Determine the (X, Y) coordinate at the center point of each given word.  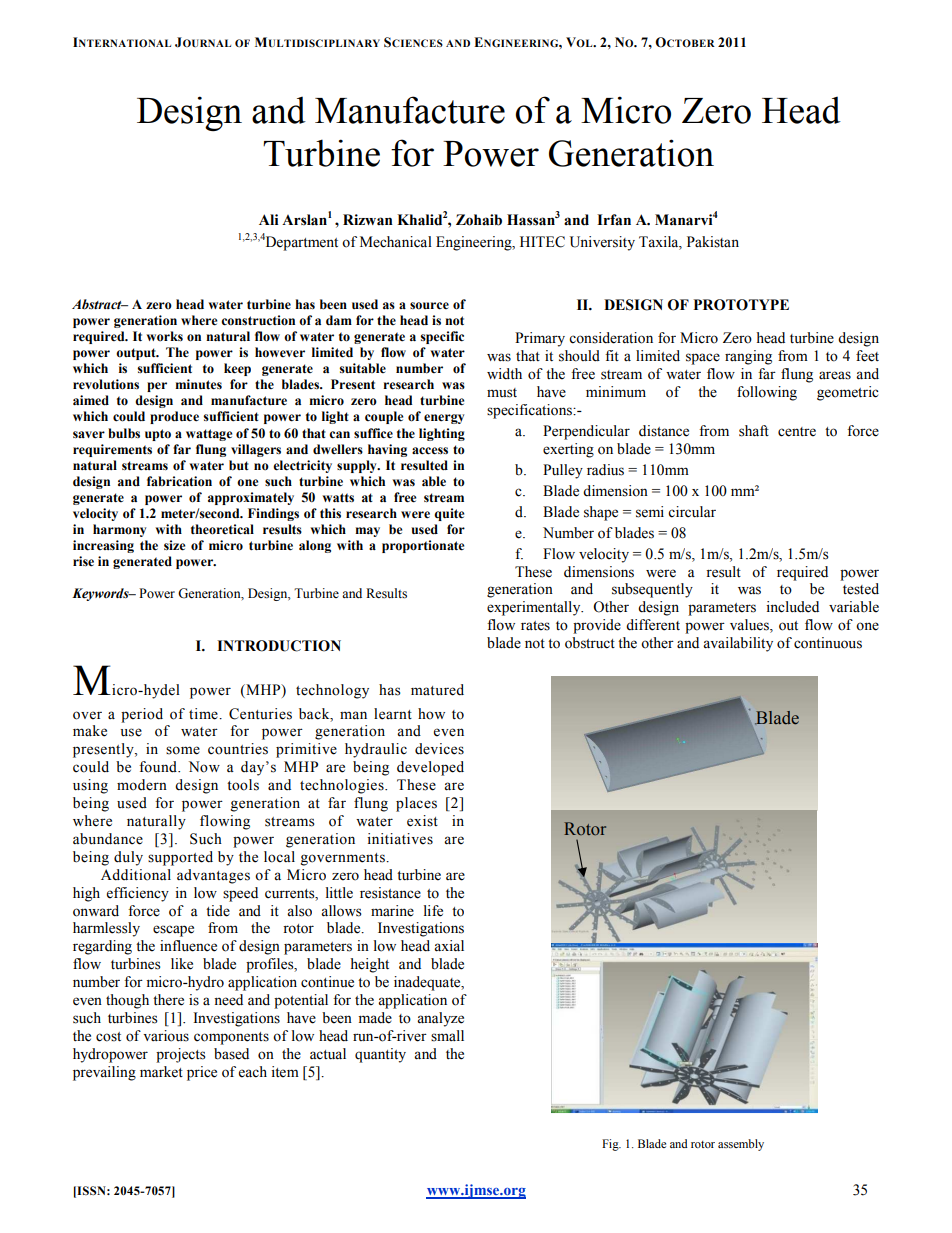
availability (738, 644)
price (202, 1073)
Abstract (98, 304)
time (204, 714)
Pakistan (713, 242)
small (447, 1036)
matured (437, 690)
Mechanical (396, 242)
